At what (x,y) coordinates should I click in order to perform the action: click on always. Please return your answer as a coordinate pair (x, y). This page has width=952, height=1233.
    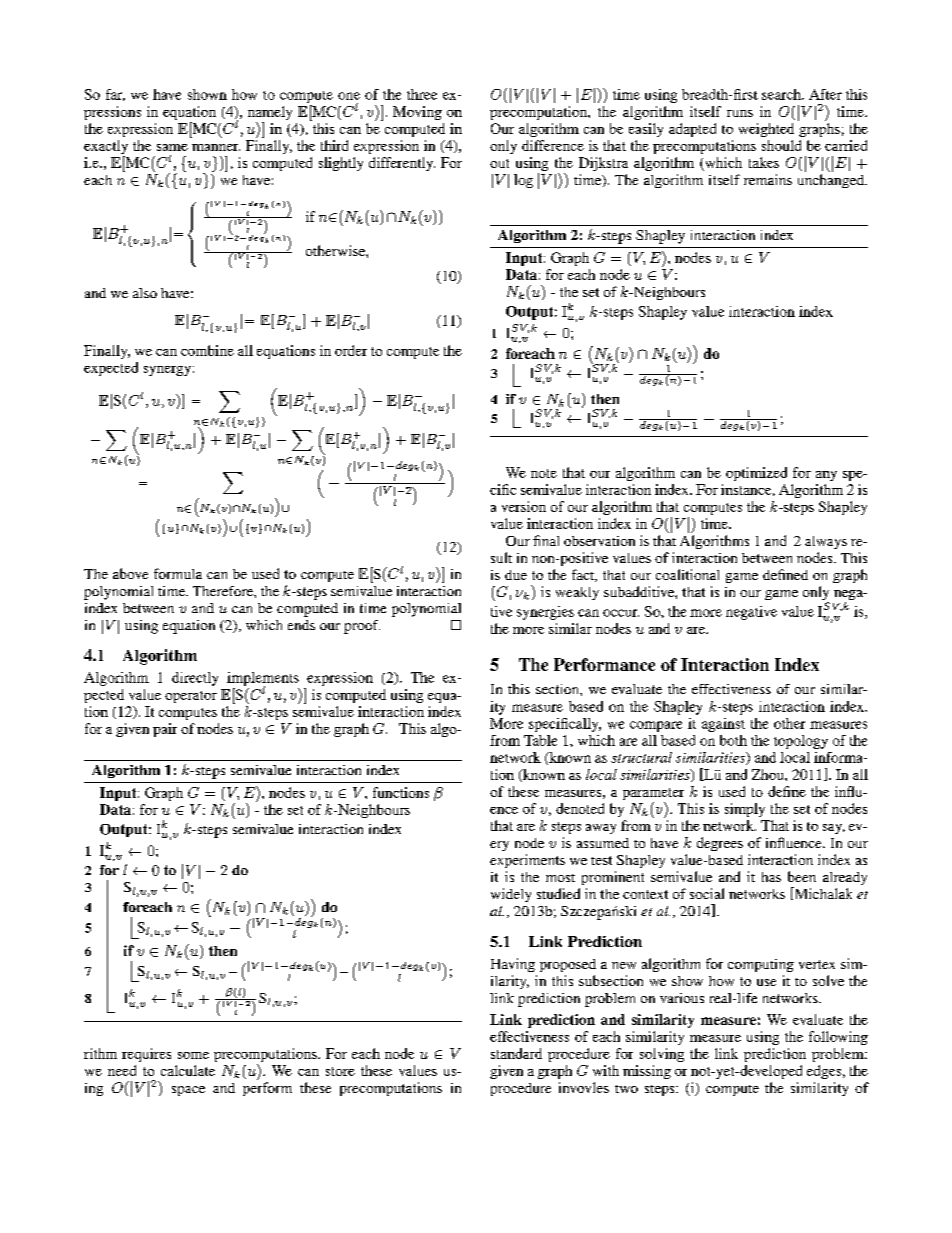
    Looking at the image, I should click on (826, 542).
